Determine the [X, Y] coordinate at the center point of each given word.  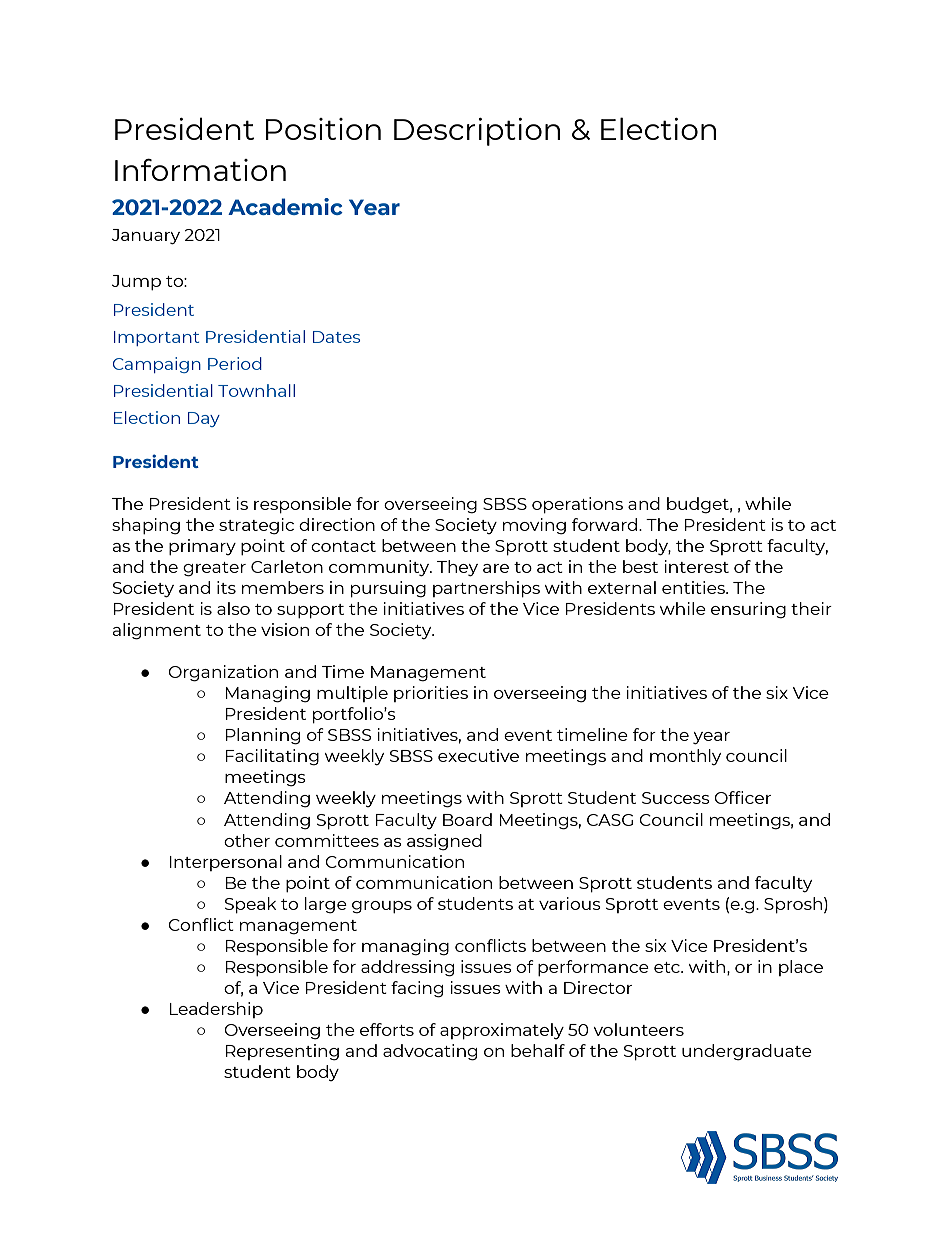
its [226, 587]
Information [200, 170]
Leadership [216, 1010]
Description [477, 132]
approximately [502, 1031]
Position [323, 129]
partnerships [486, 589]
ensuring [748, 610]
